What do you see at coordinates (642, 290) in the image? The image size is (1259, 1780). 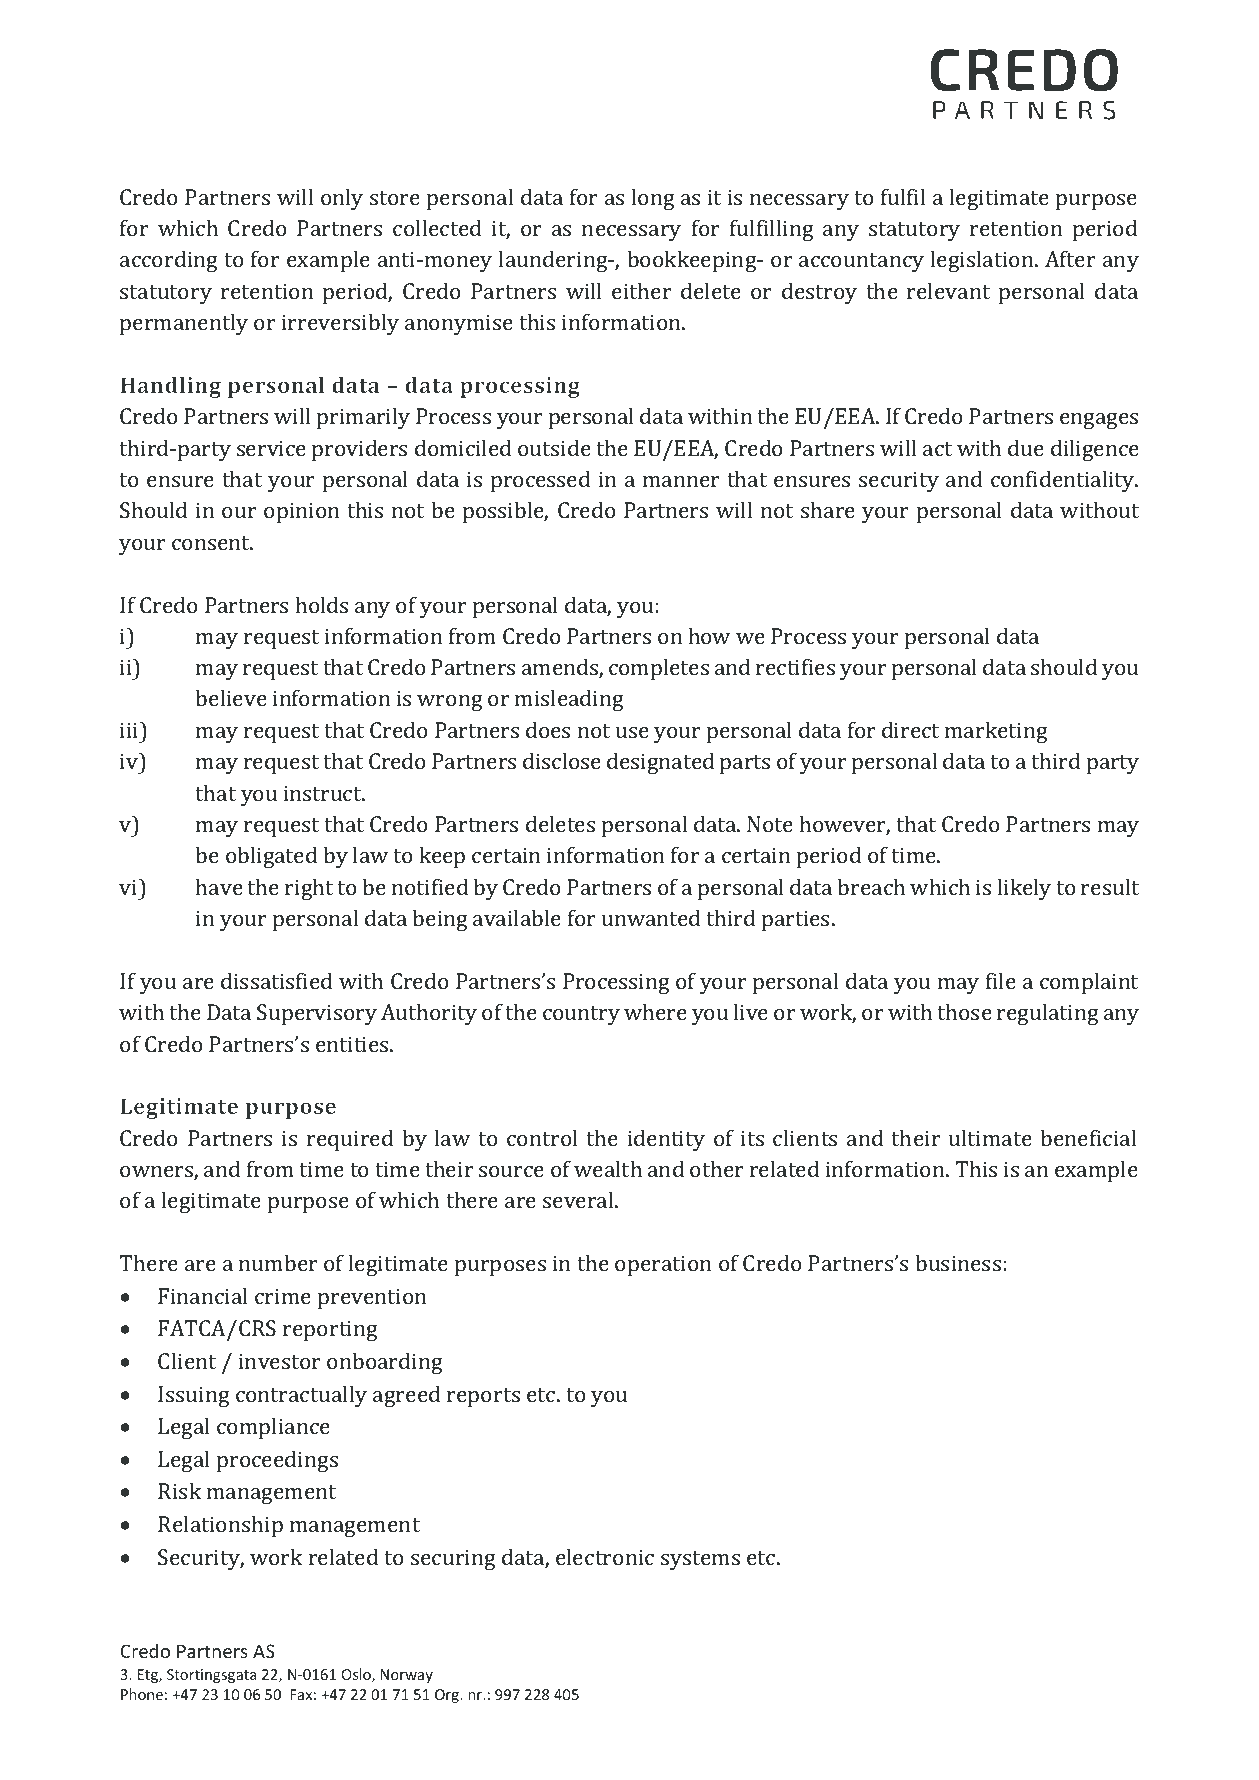 I see `either` at bounding box center [642, 290].
